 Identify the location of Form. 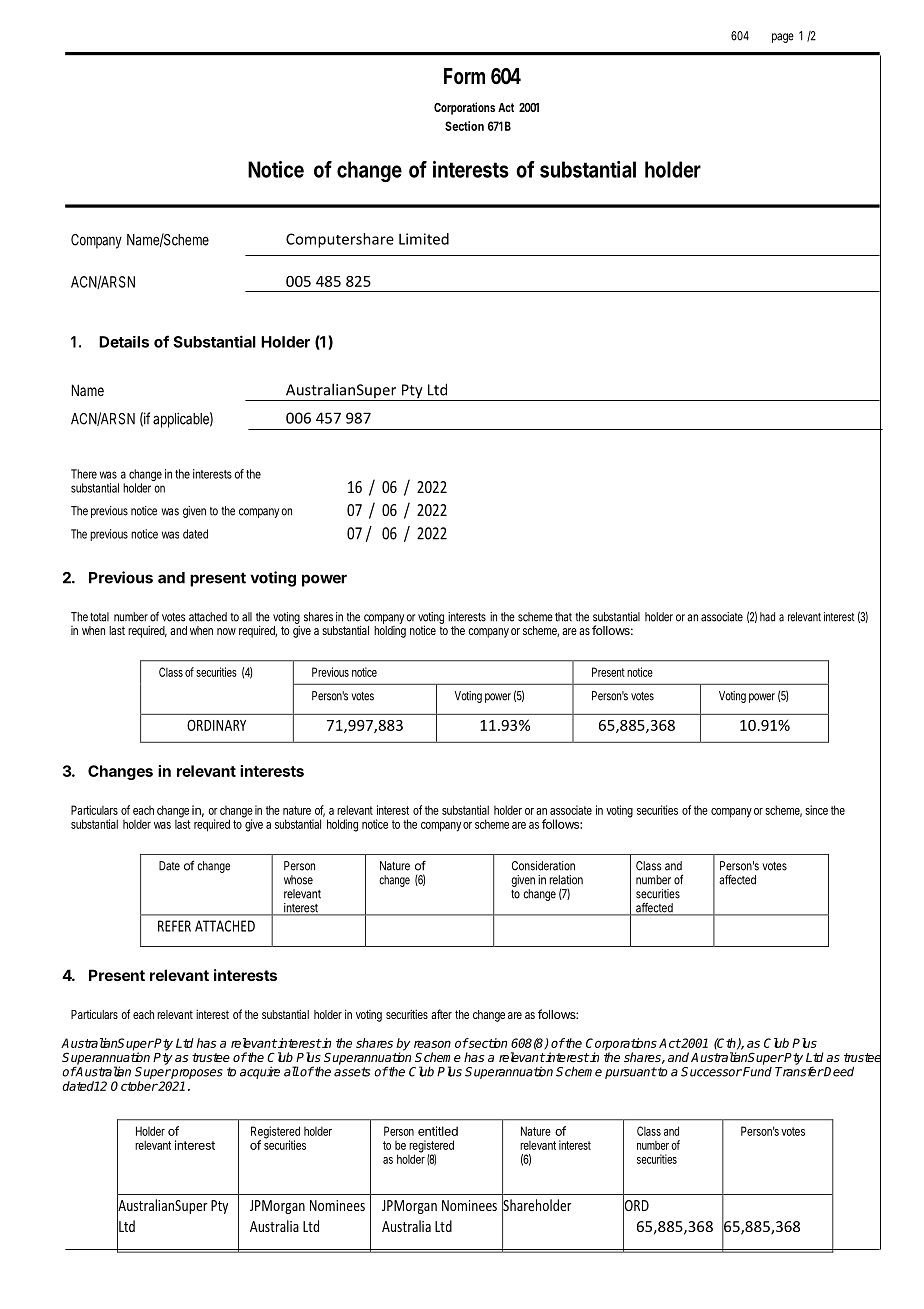
(464, 76).
